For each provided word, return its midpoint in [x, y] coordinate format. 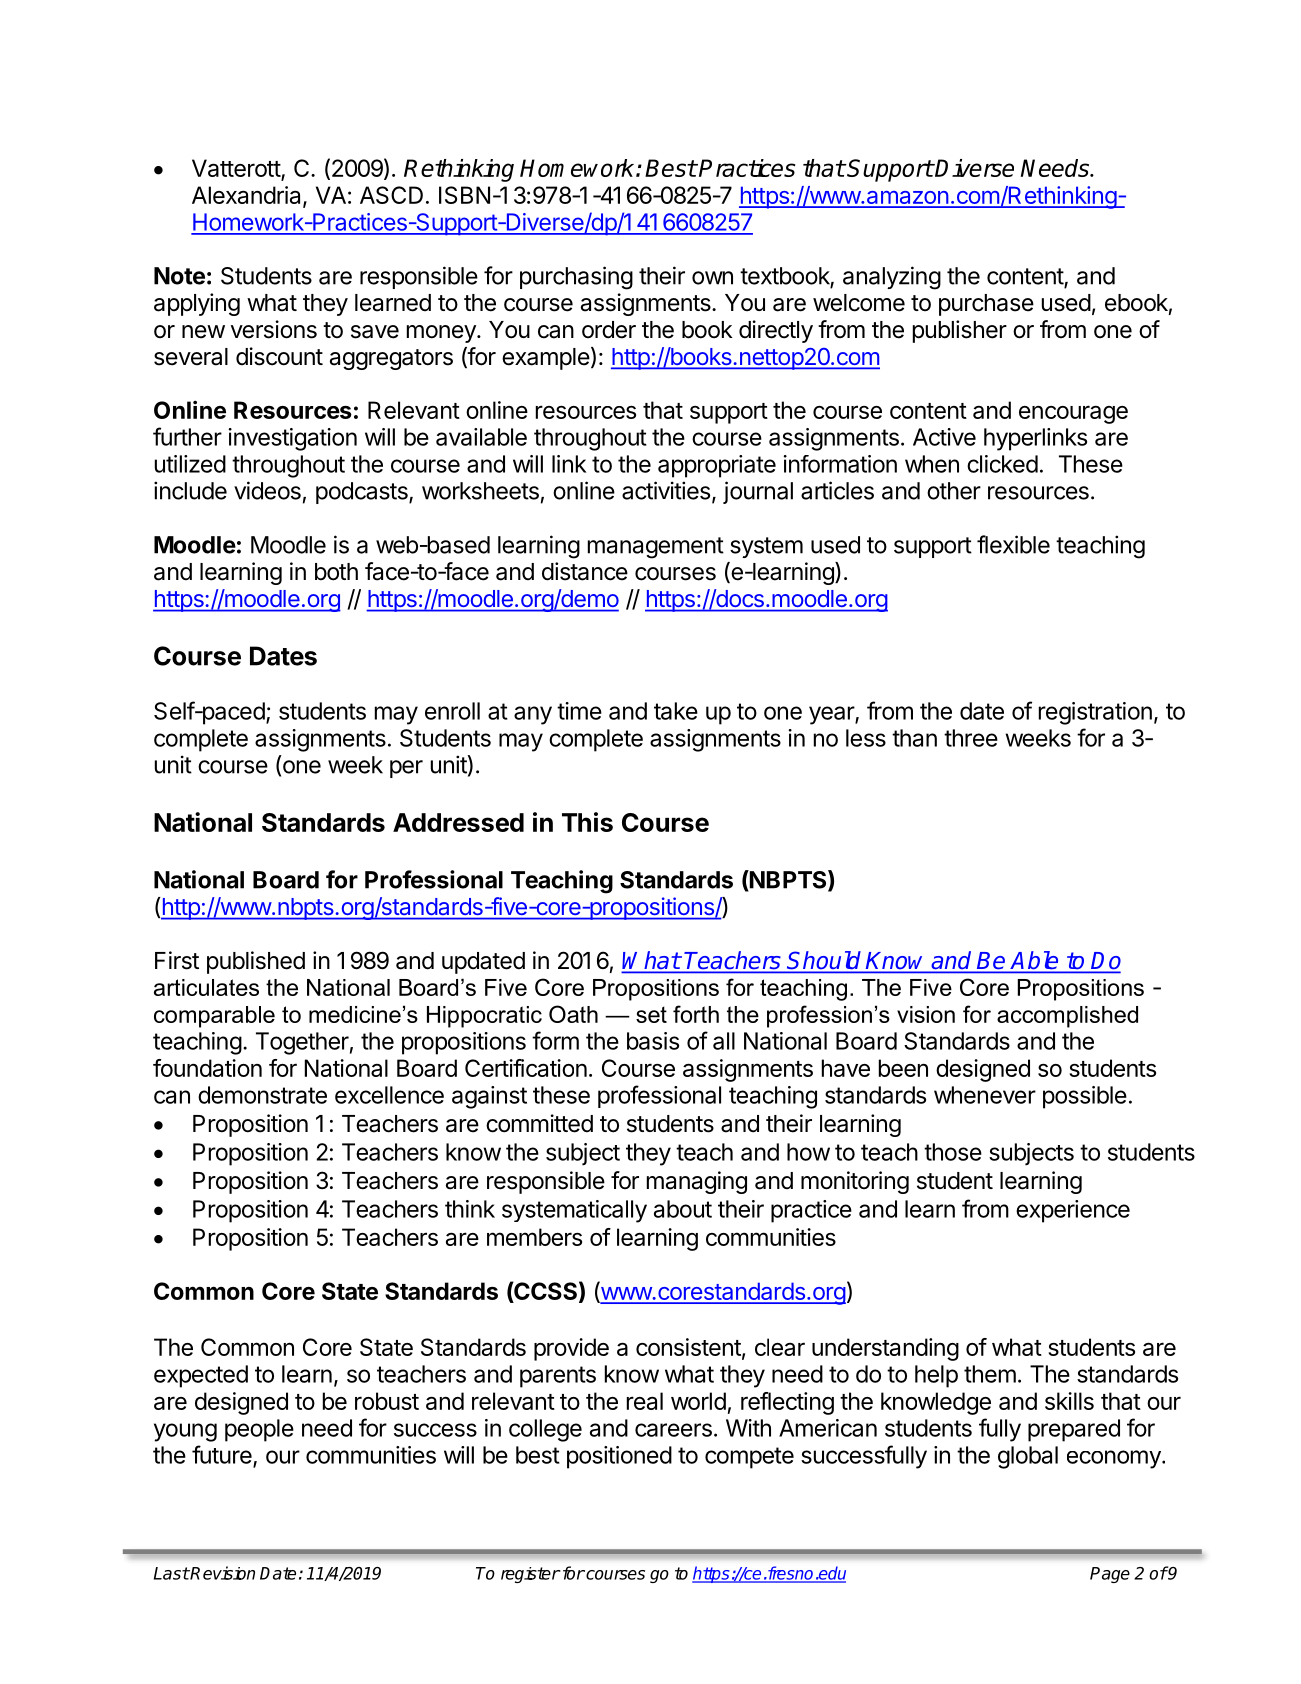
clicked [1002, 464]
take [676, 711]
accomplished [1067, 1017]
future [223, 1455]
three [971, 738]
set [651, 1014]
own [712, 278]
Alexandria [248, 196]
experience [1073, 1211]
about [683, 1209]
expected [201, 1376]
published [256, 962]
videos [267, 490]
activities [666, 490]
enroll [452, 711]
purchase [986, 305]
